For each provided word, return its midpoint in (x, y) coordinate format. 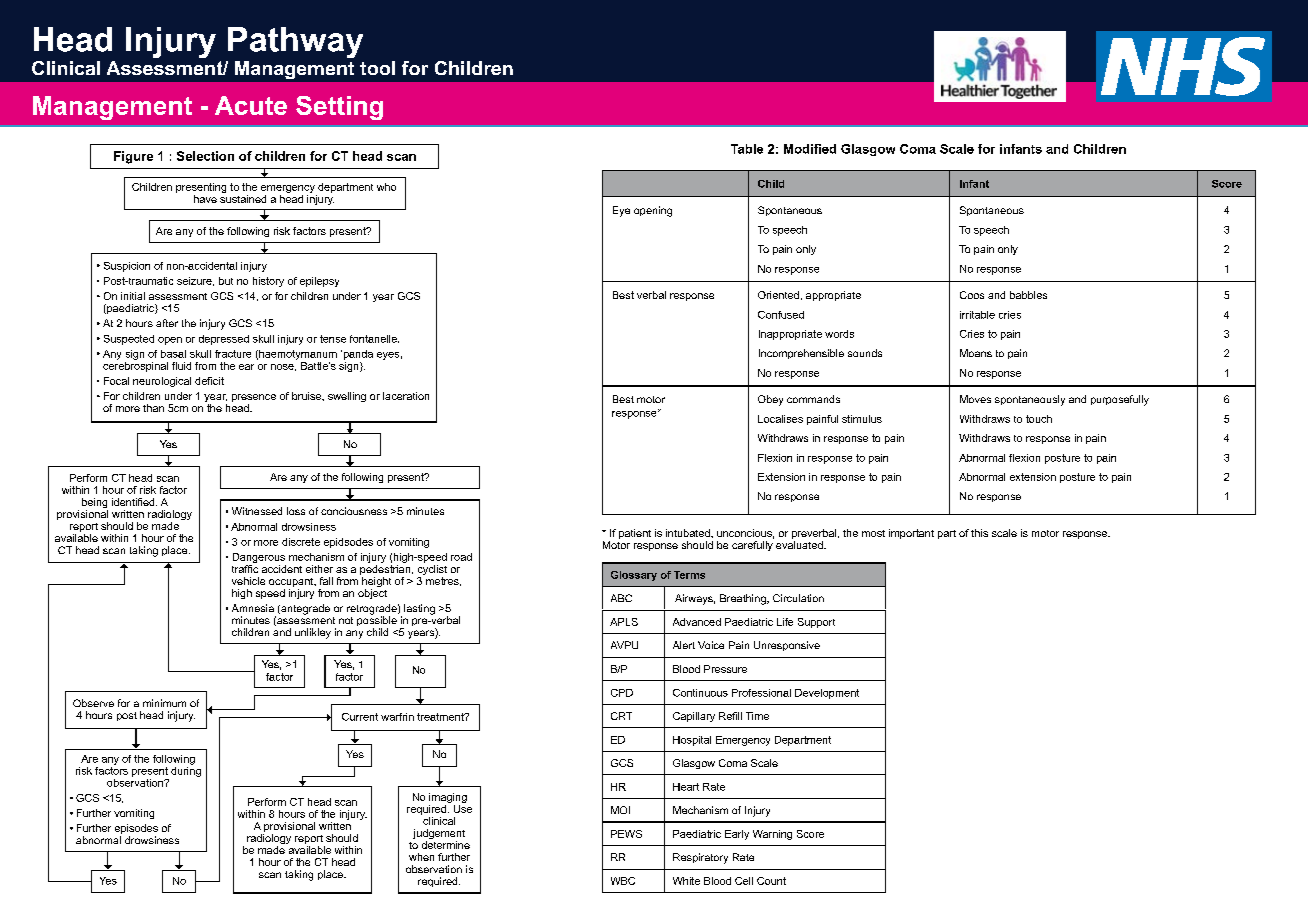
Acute (251, 105)
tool (377, 68)
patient (635, 534)
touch (1039, 419)
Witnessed (257, 511)
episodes (136, 830)
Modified (810, 149)
